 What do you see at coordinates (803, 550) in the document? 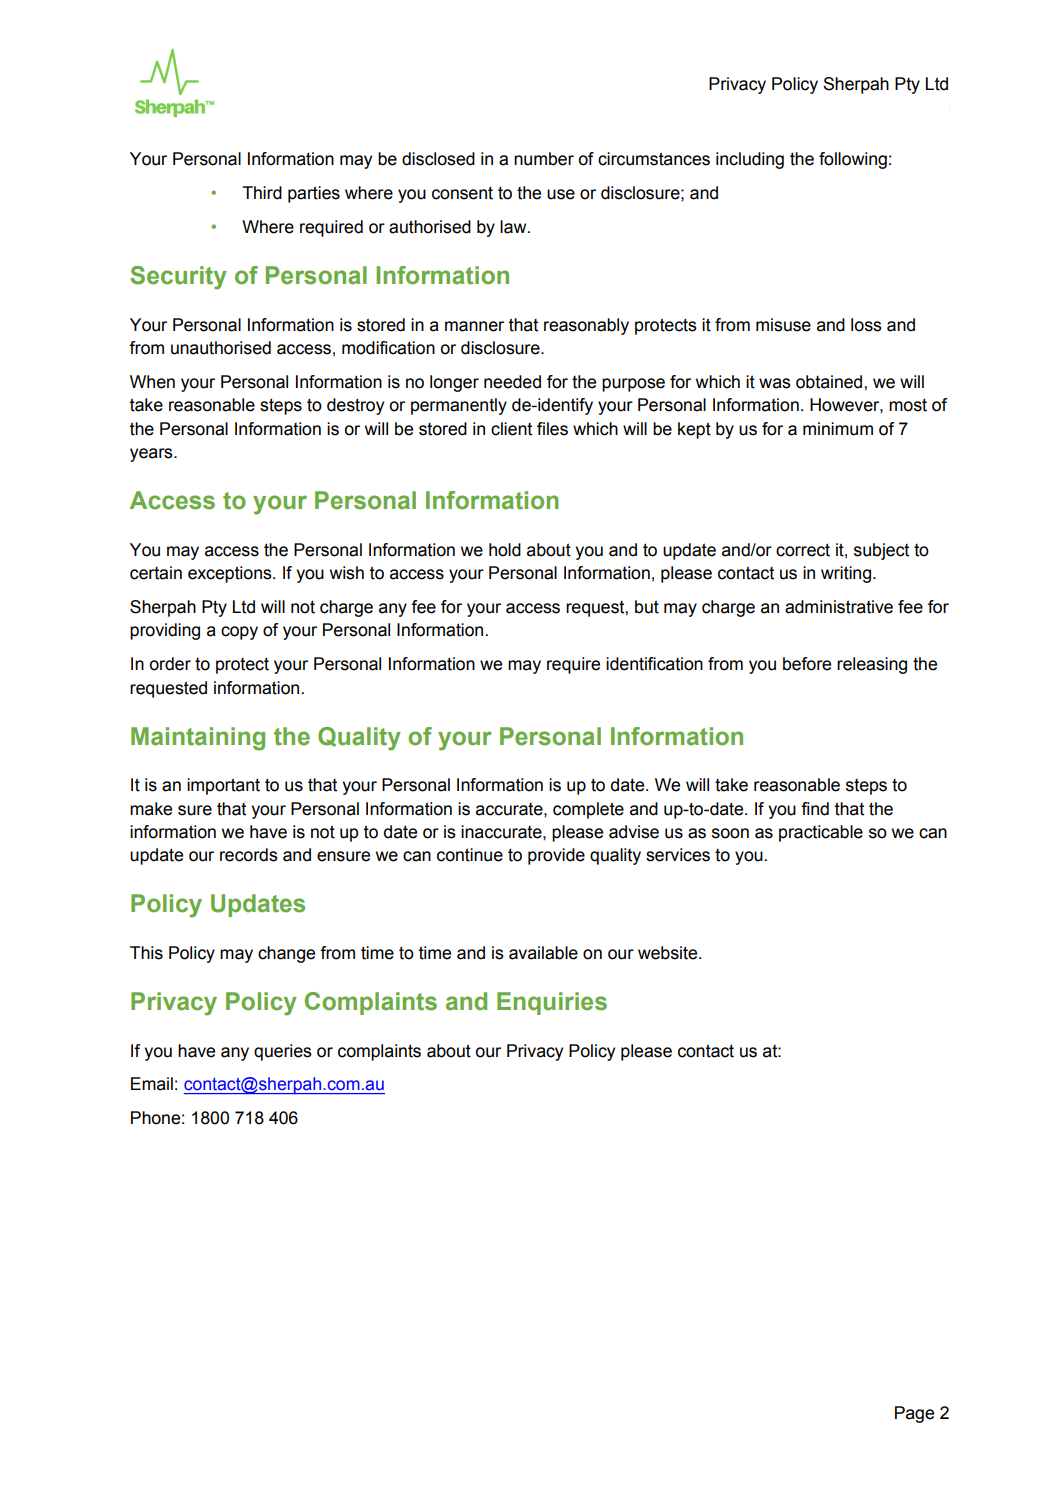
I see `correct` at bounding box center [803, 550].
